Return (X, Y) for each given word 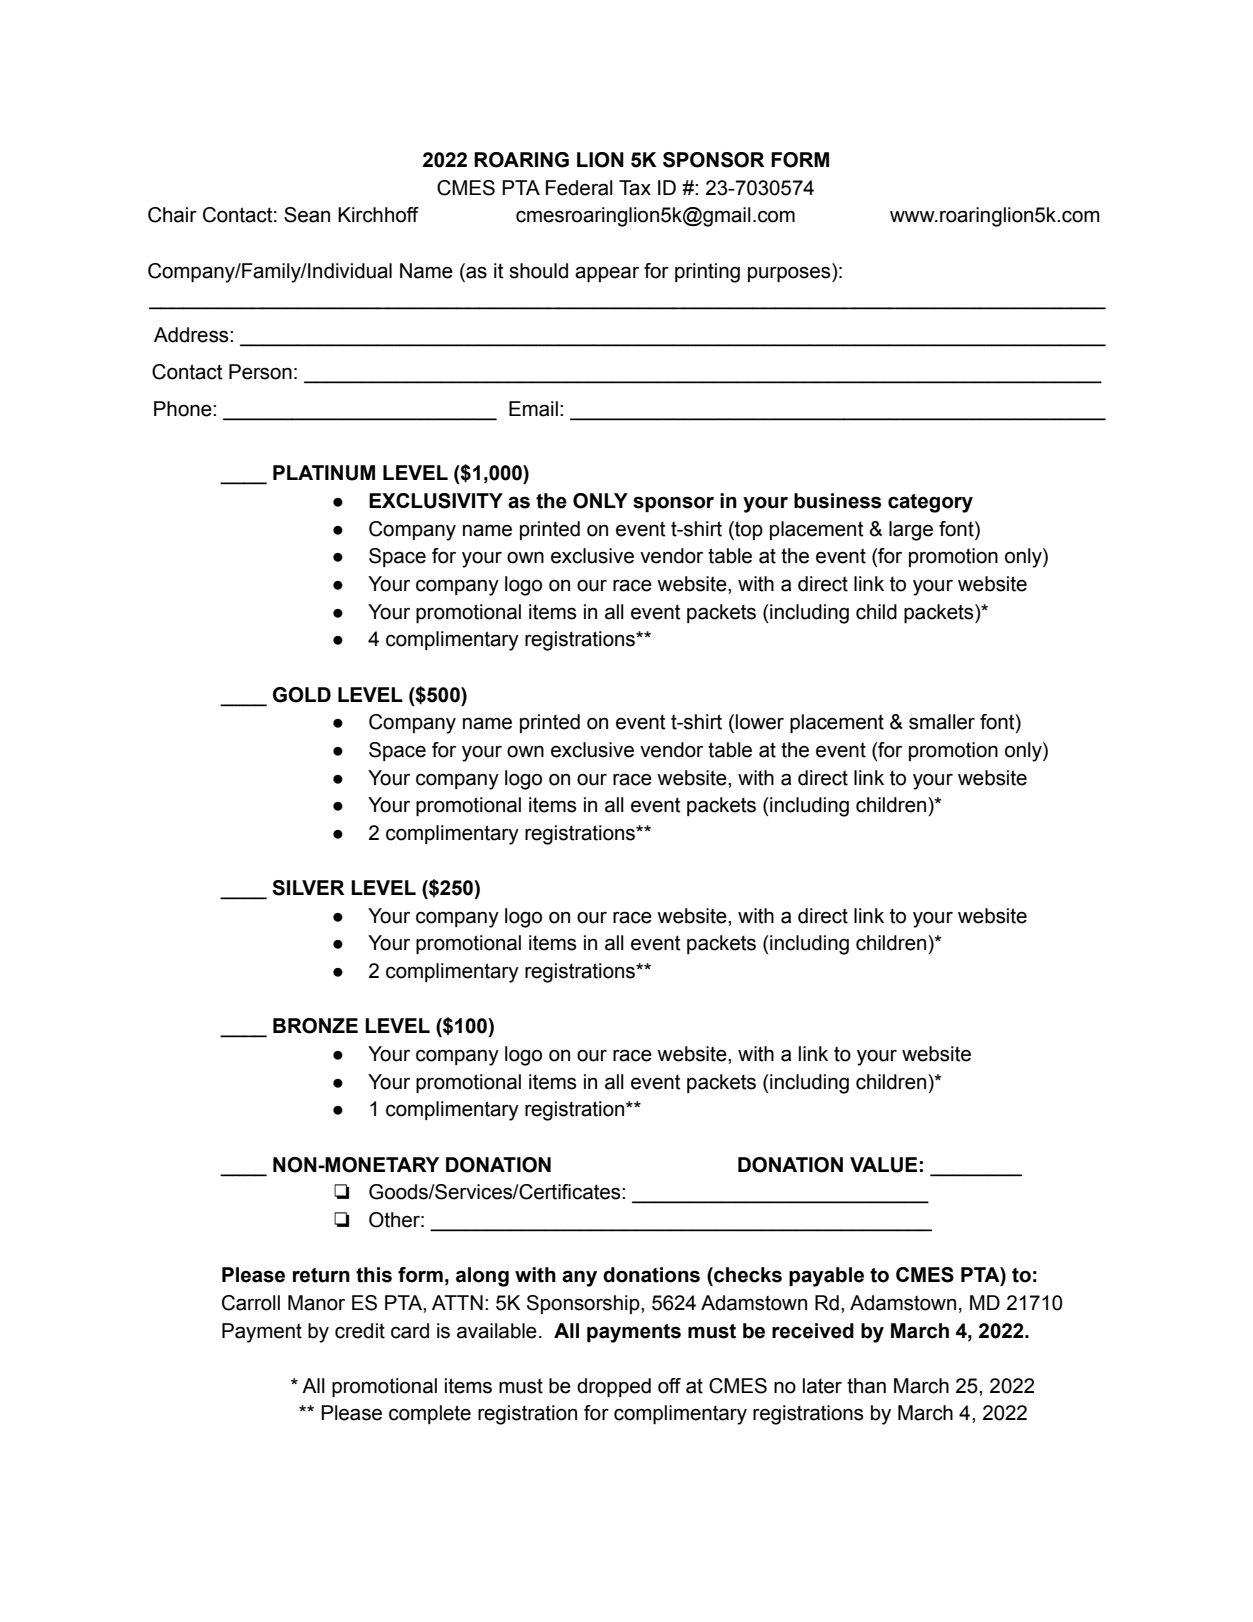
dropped (614, 1387)
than (866, 1386)
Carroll (251, 1303)
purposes (790, 273)
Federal (579, 188)
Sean (307, 215)
